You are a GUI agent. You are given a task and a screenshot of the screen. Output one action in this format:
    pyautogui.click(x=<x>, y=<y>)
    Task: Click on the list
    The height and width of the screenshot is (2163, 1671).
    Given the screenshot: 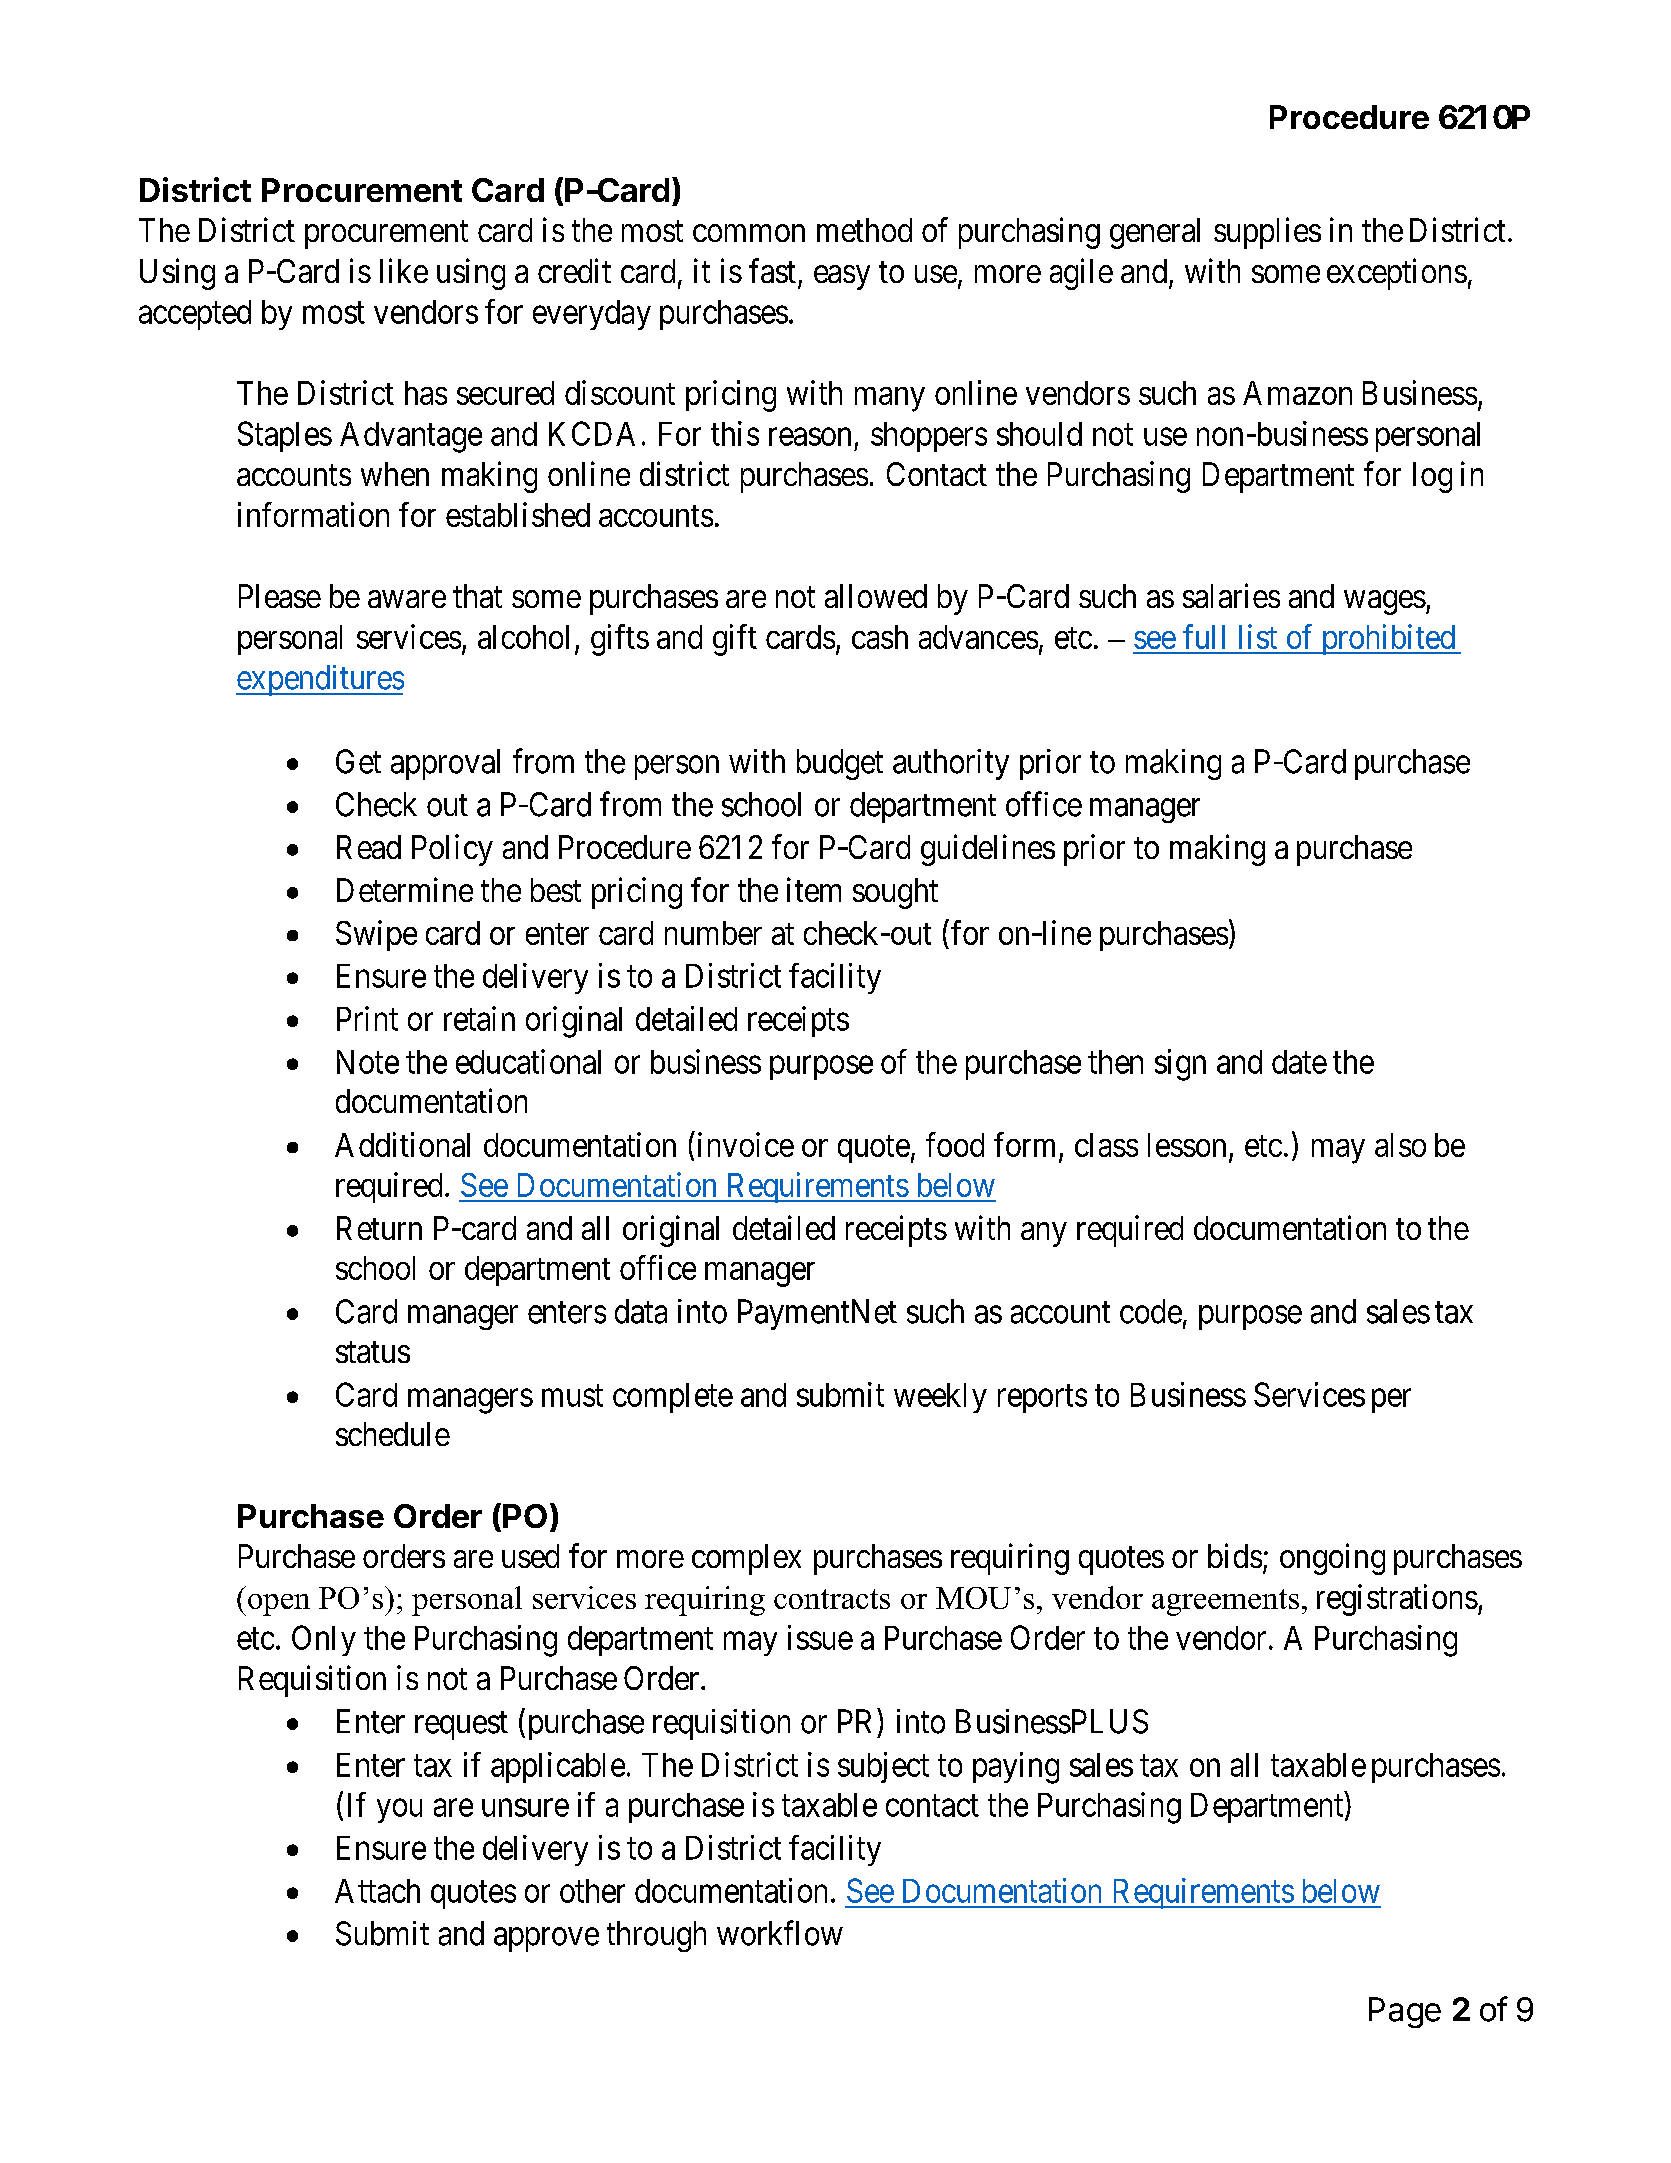 What is the action you would take?
    pyautogui.click(x=1258, y=636)
